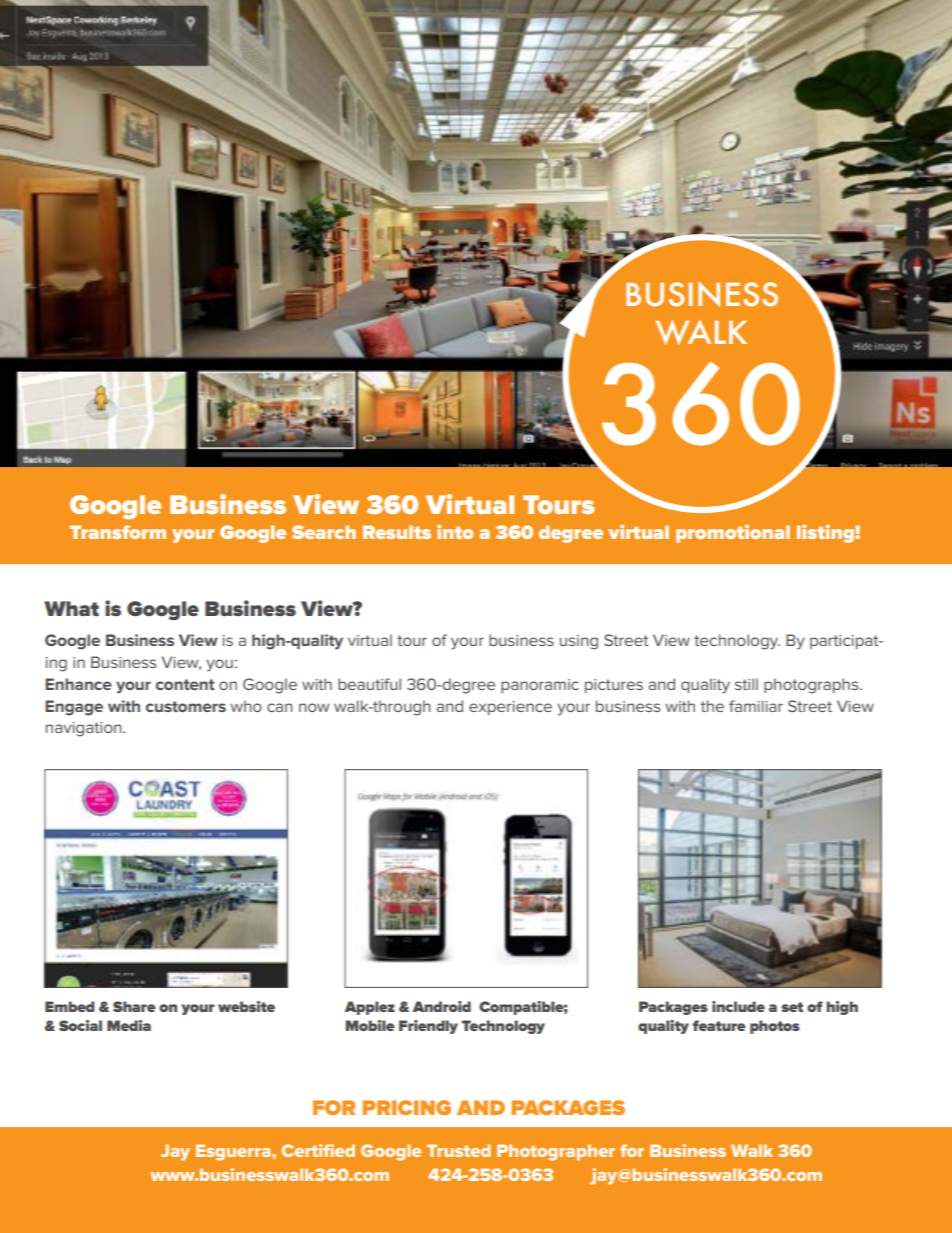  What do you see at coordinates (455, 531) in the screenshot?
I see `into` at bounding box center [455, 531].
